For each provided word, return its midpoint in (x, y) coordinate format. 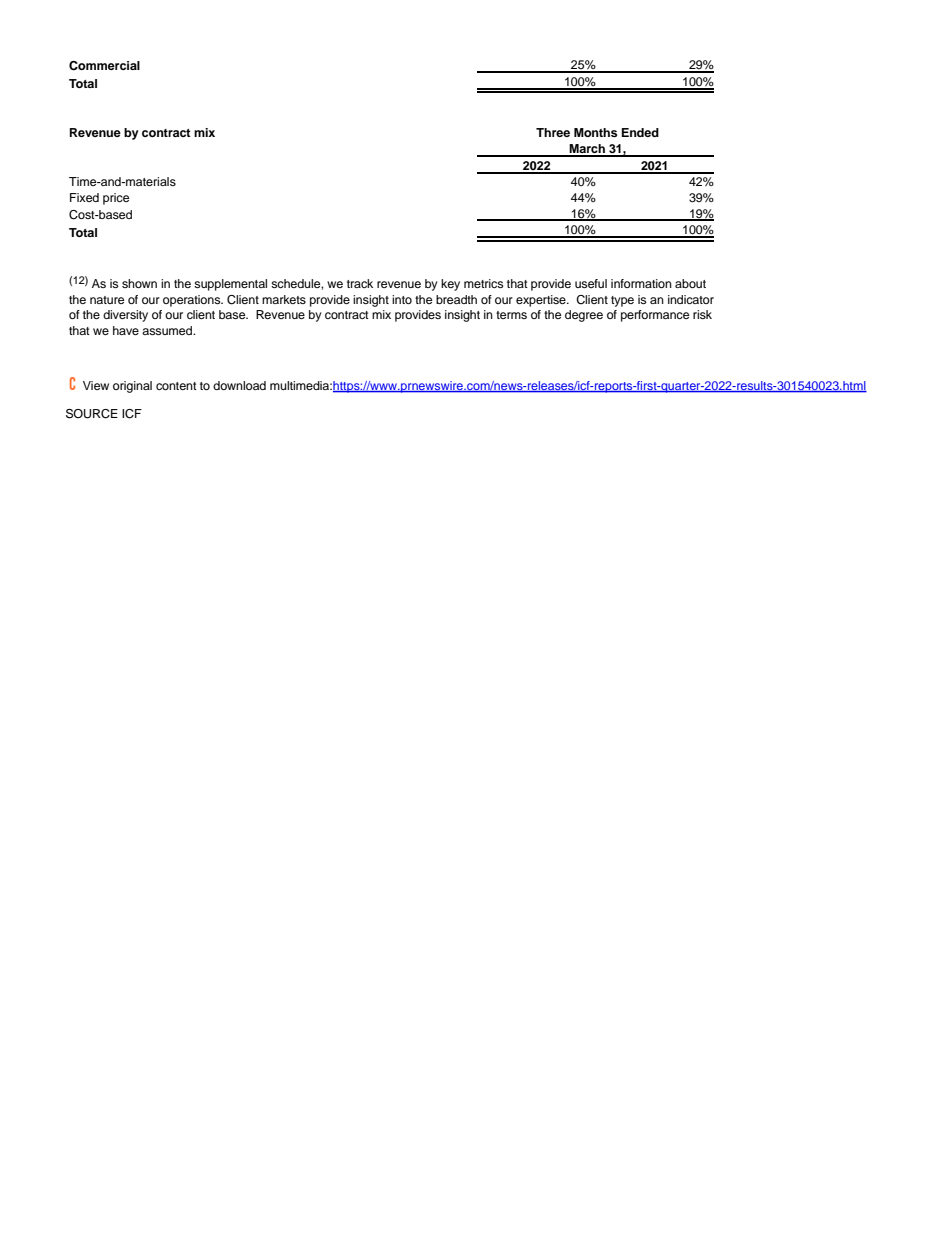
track (360, 283)
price (116, 199)
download (239, 385)
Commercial (104, 66)
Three (553, 132)
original (132, 387)
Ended (640, 132)
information (641, 283)
